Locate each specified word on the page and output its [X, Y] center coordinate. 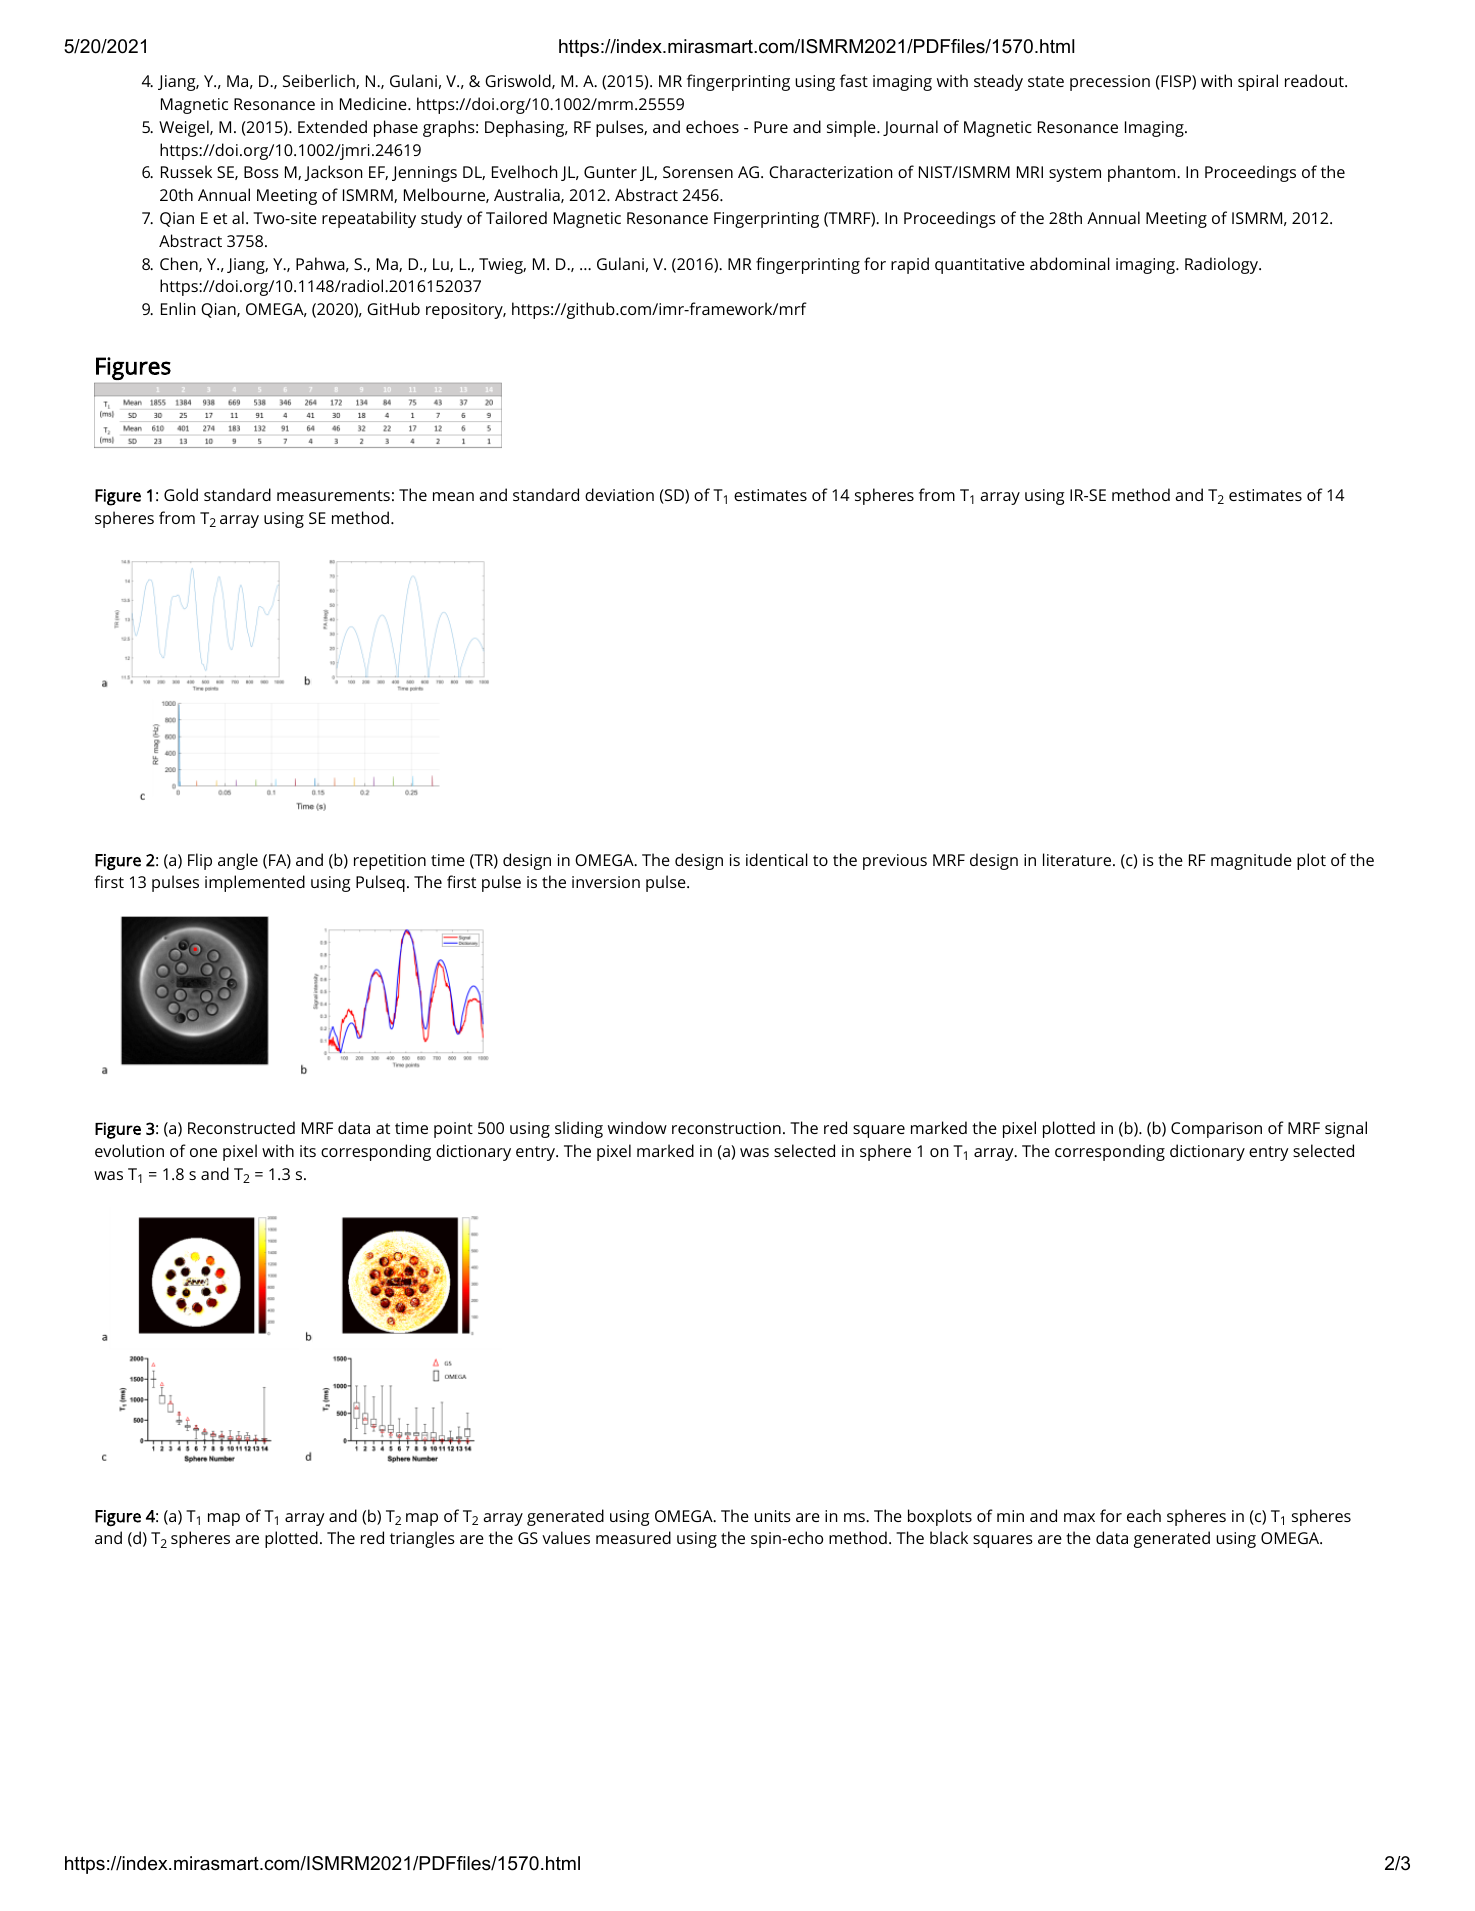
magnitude [1251, 861]
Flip [200, 861]
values [566, 1537]
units [772, 1516]
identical [777, 859]
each [1144, 1515]
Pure [771, 127]
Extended [332, 126]
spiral [1258, 82]
